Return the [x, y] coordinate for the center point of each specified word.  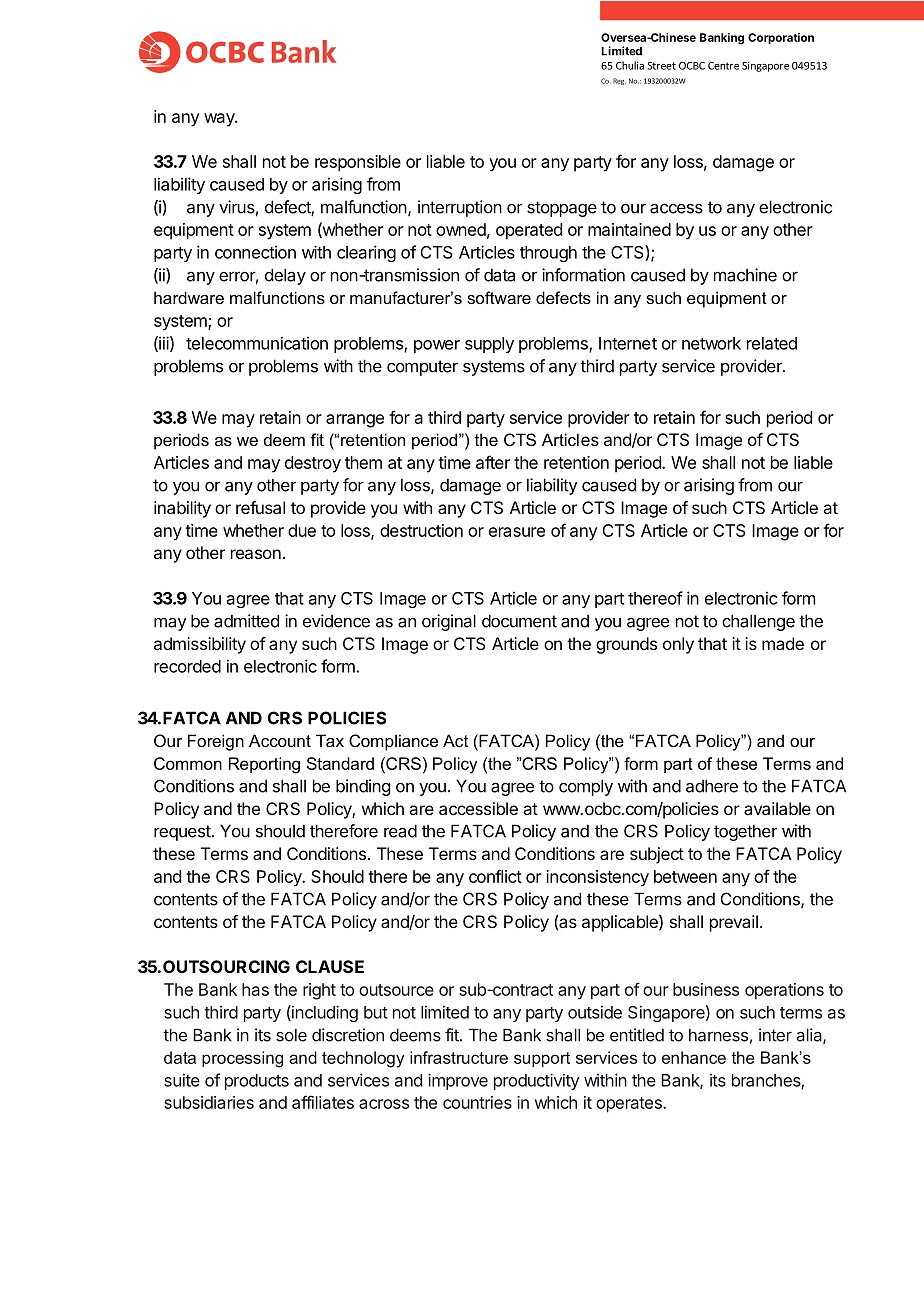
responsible [358, 163]
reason [256, 554]
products [257, 1082]
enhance [694, 1057]
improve [458, 1081]
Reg [619, 81]
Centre [723, 66]
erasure [517, 532]
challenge [758, 622]
